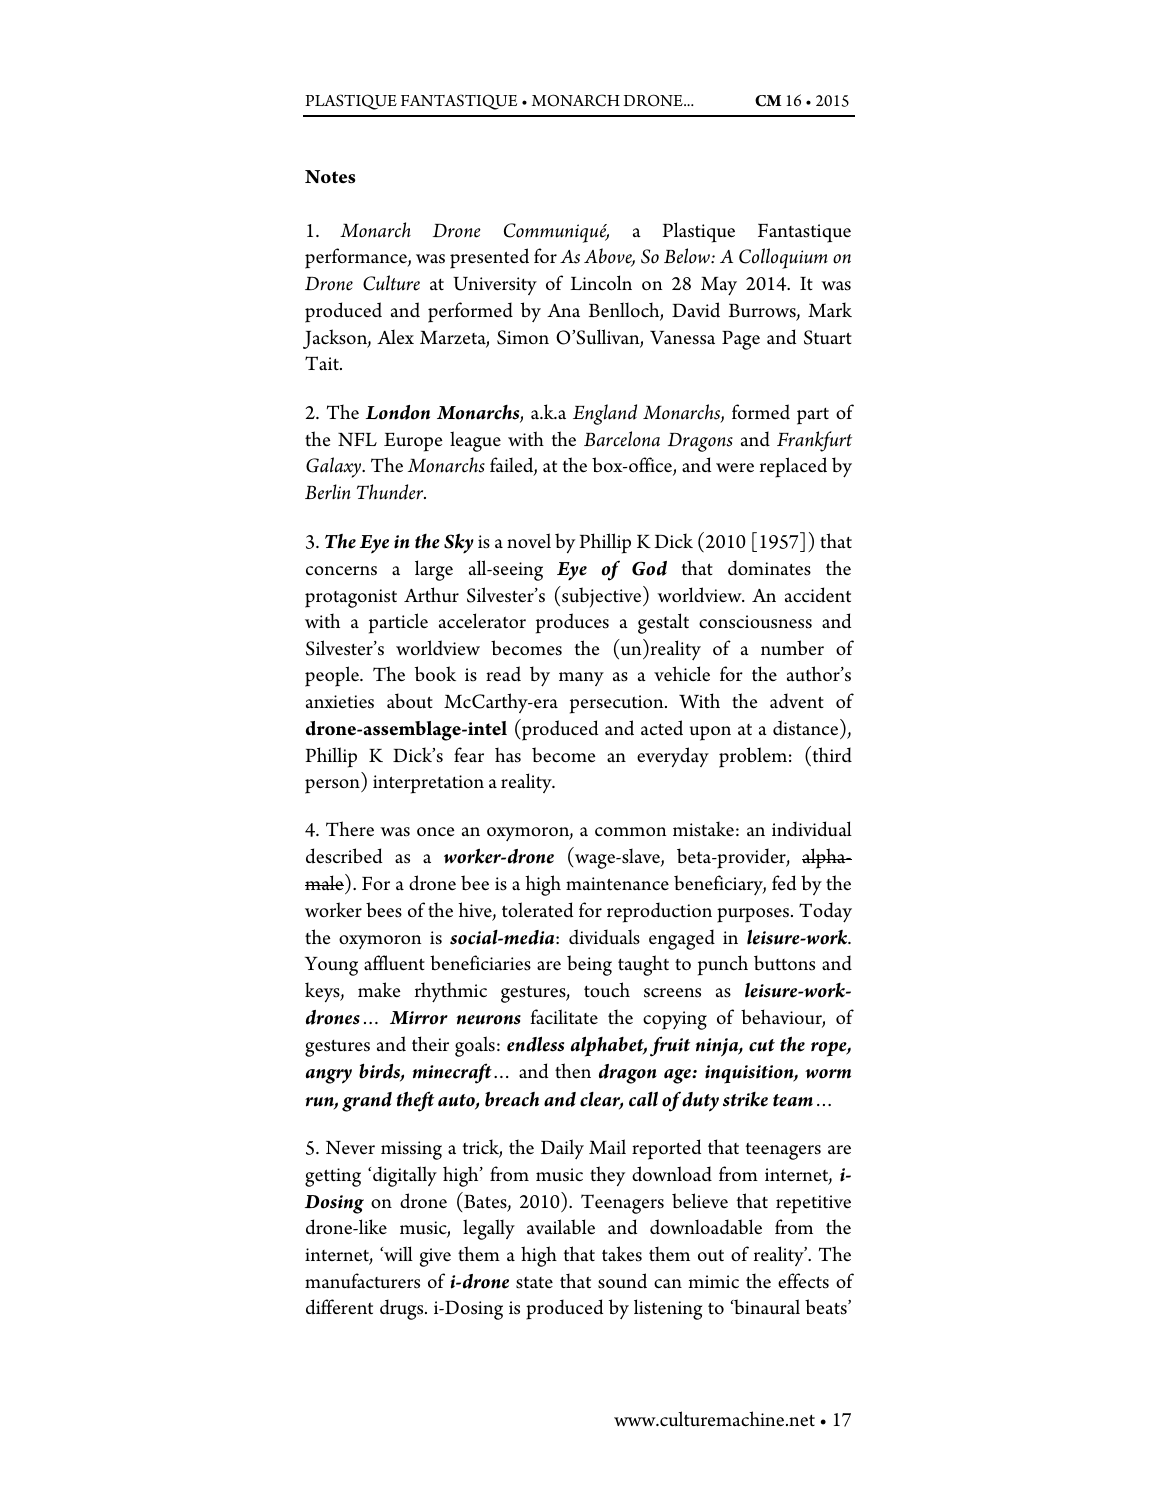 This screenshot has width=1157, height=1498. Describe the element at coordinates (784, 883) in the screenshot. I see `fed` at that location.
